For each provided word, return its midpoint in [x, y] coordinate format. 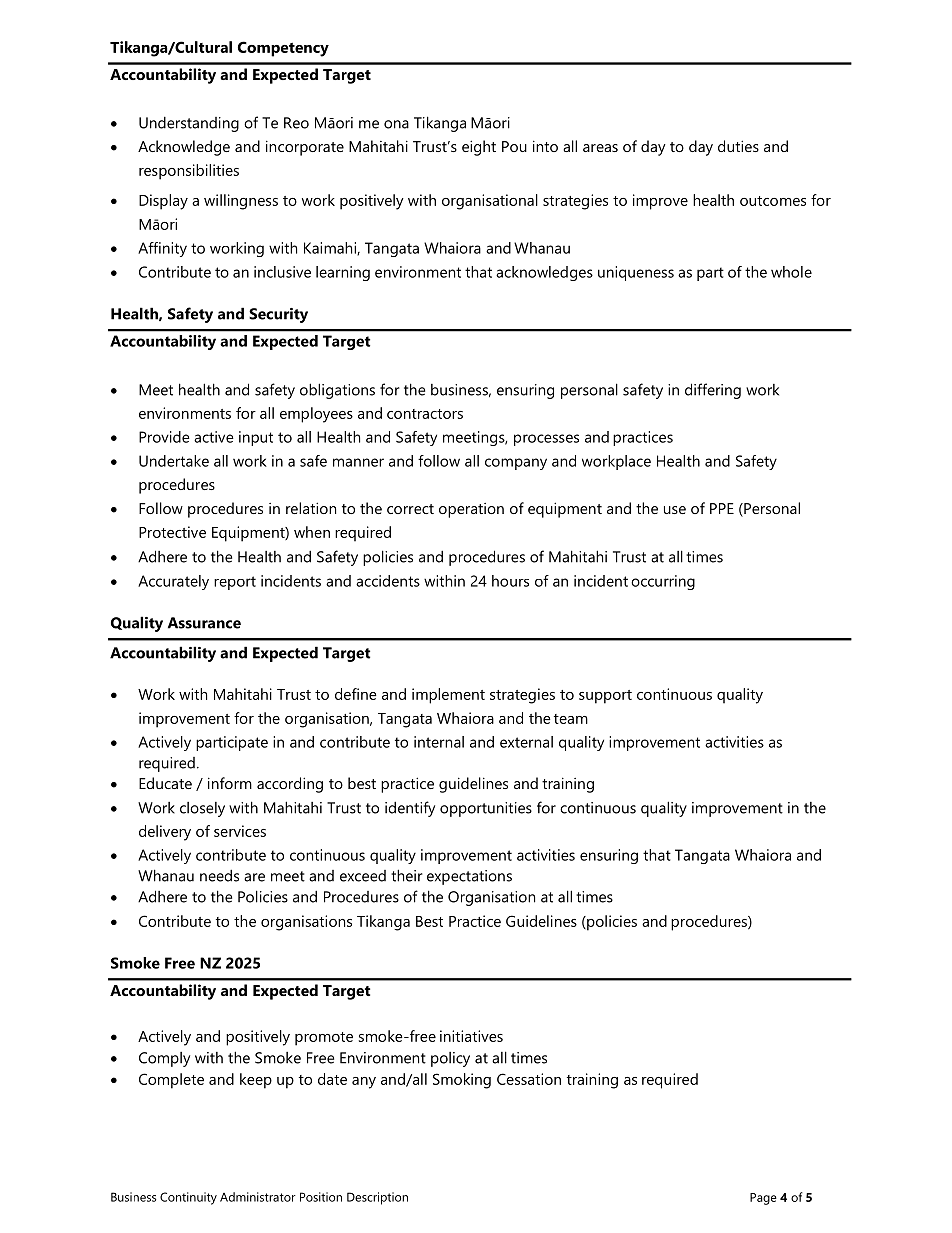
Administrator [258, 1197]
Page [763, 1199]
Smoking [462, 1081]
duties [738, 146]
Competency [283, 49]
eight [479, 148]
